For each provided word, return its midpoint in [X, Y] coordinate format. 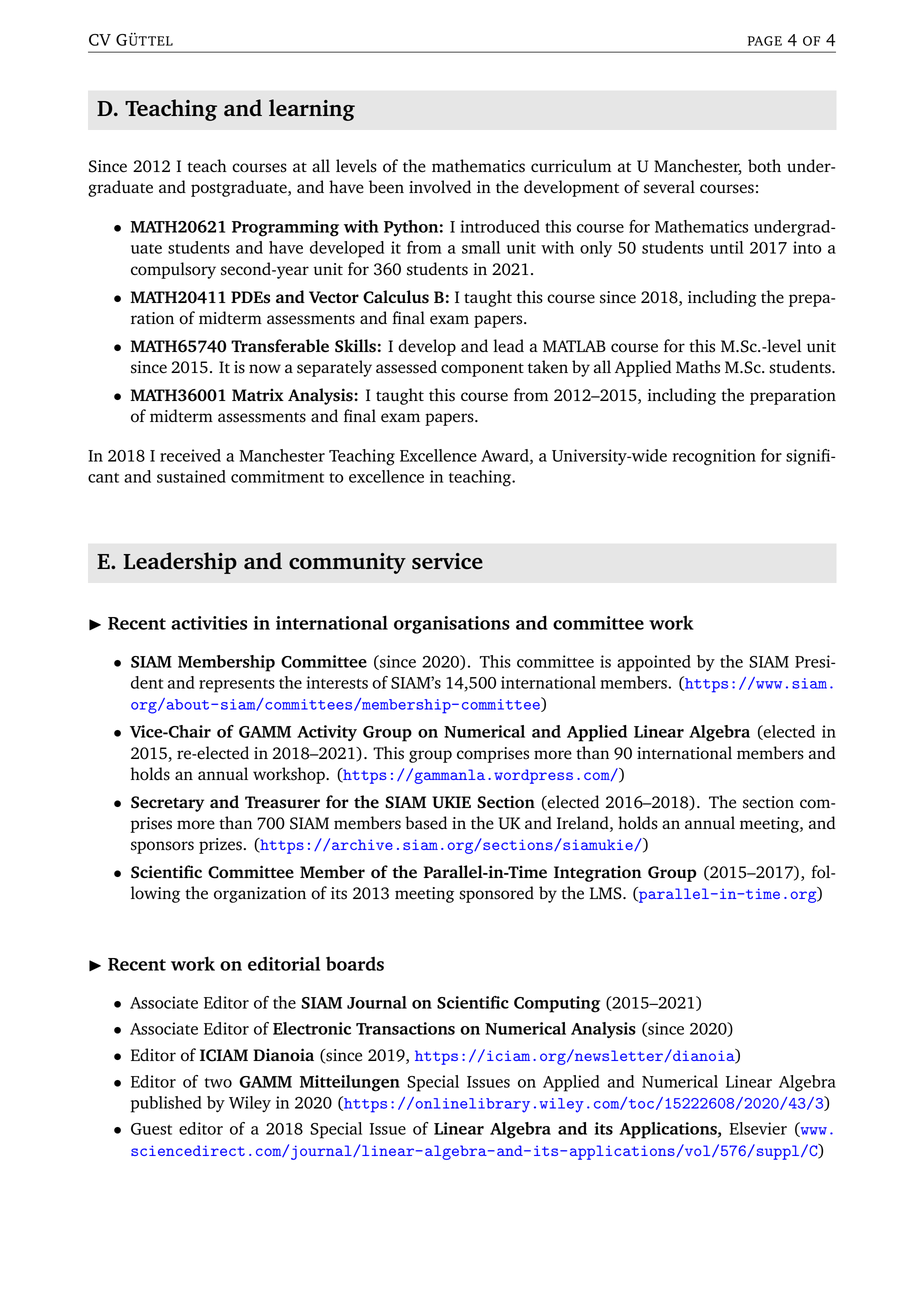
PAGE [765, 41]
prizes [220, 846]
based [426, 823]
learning [312, 110]
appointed [654, 663]
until [727, 247]
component [482, 370]
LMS [607, 893]
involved [440, 187]
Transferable [280, 346]
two [218, 1083]
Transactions [405, 1028]
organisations [452, 625]
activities [209, 623]
